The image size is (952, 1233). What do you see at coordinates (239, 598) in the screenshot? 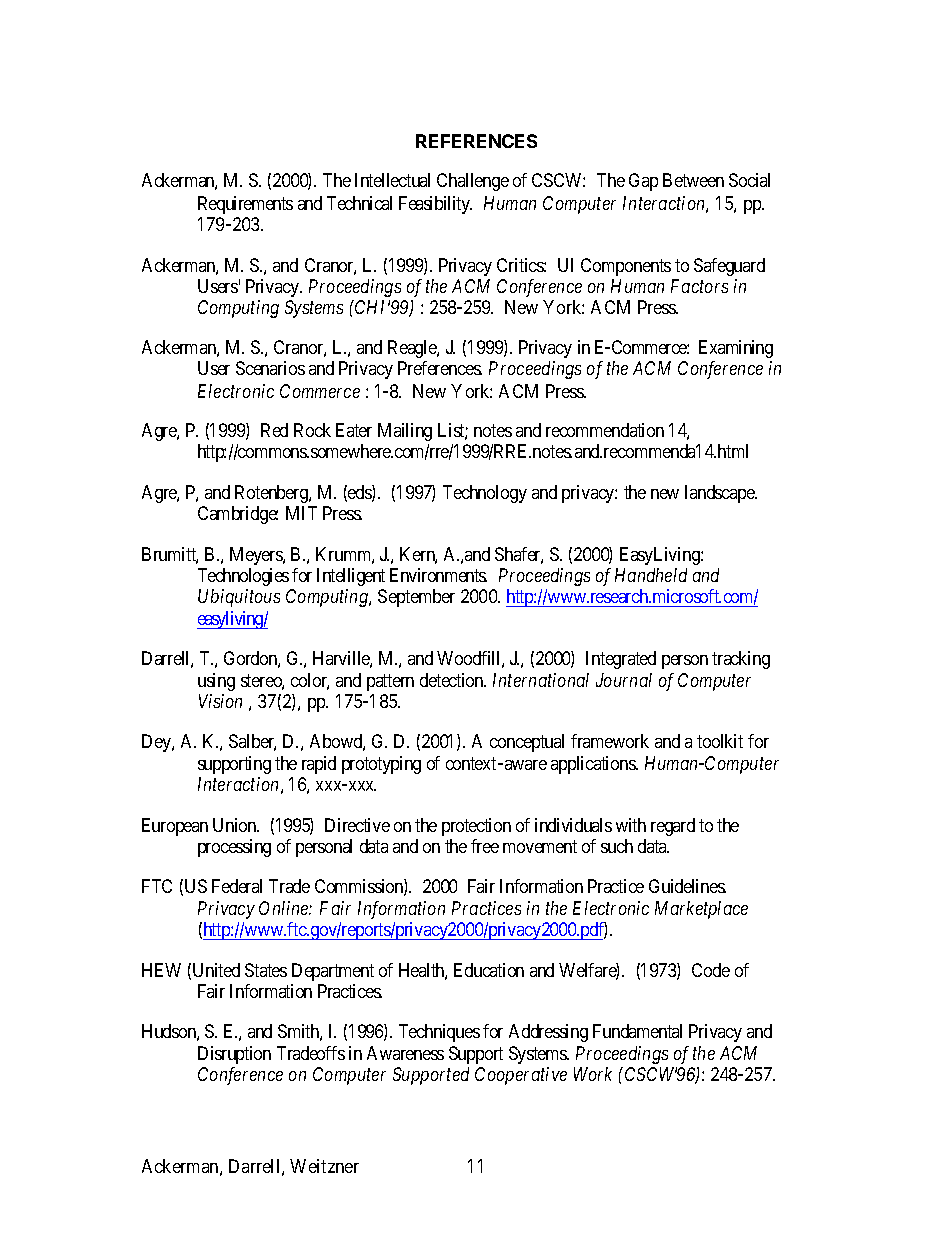
I see `Ubiquitous` at bounding box center [239, 598].
